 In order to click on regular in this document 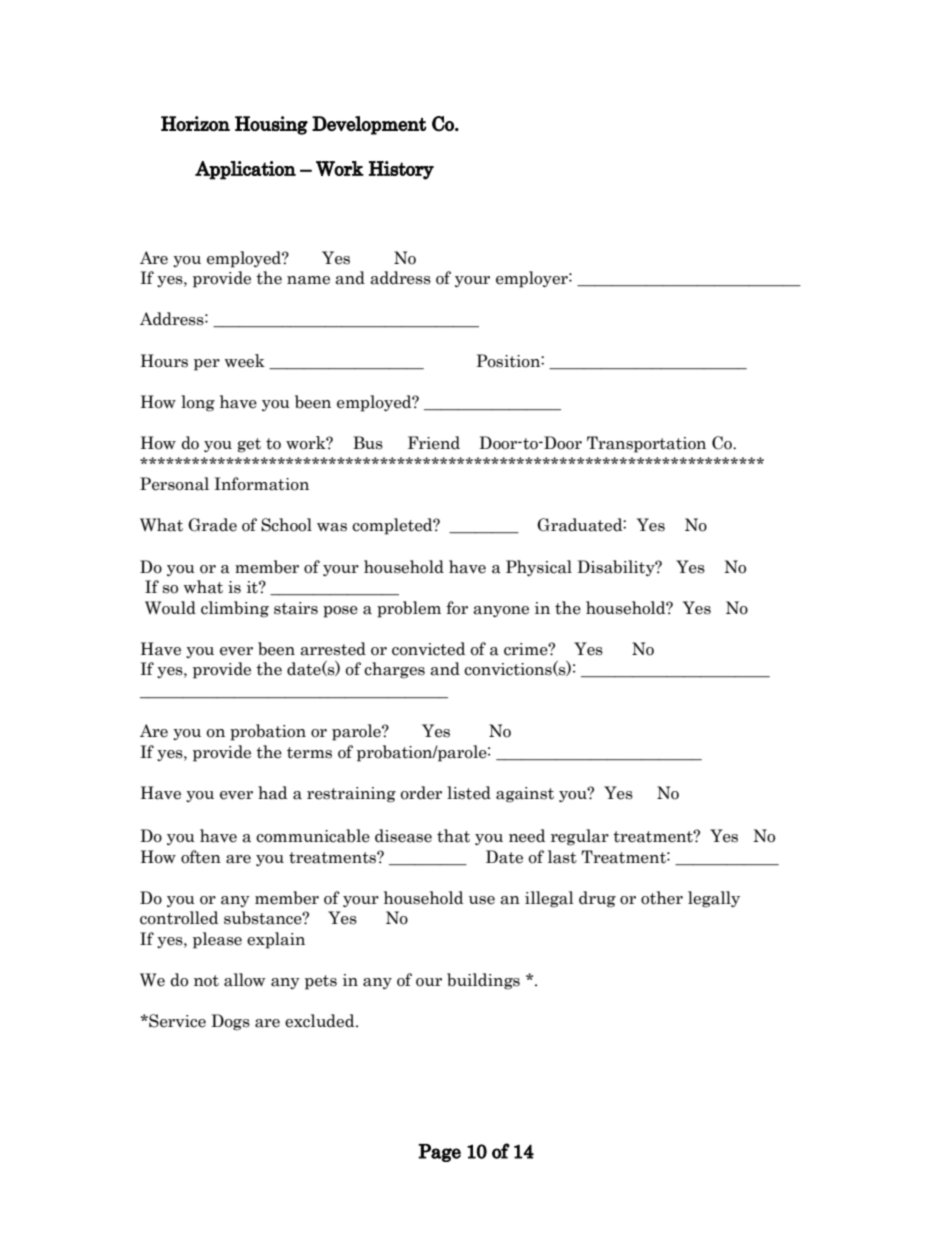, I will do `click(580, 837)`.
